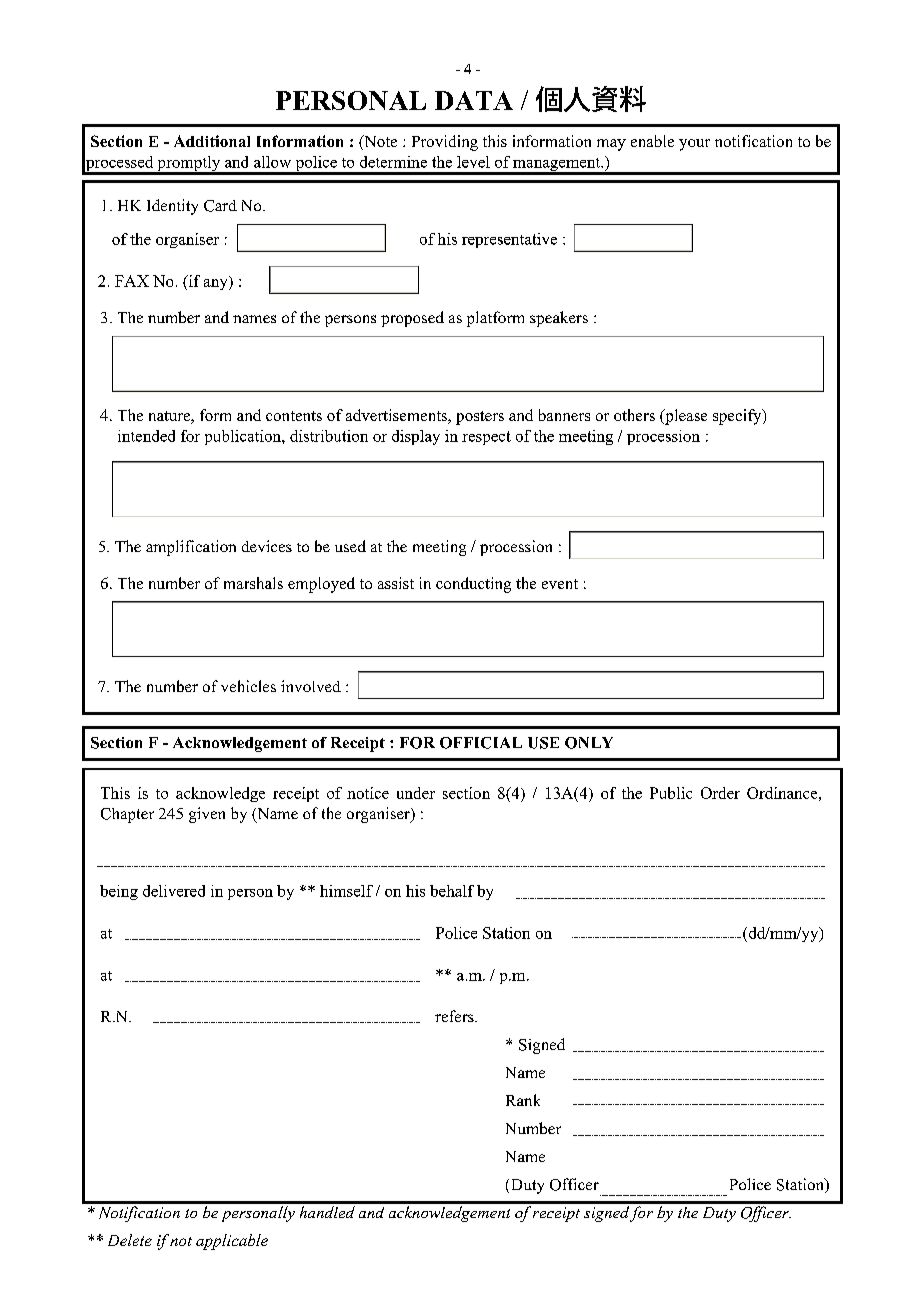 Image resolution: width=924 pixels, height=1308 pixels. Describe the element at coordinates (652, 141) in the document. I see `enable` at that location.
